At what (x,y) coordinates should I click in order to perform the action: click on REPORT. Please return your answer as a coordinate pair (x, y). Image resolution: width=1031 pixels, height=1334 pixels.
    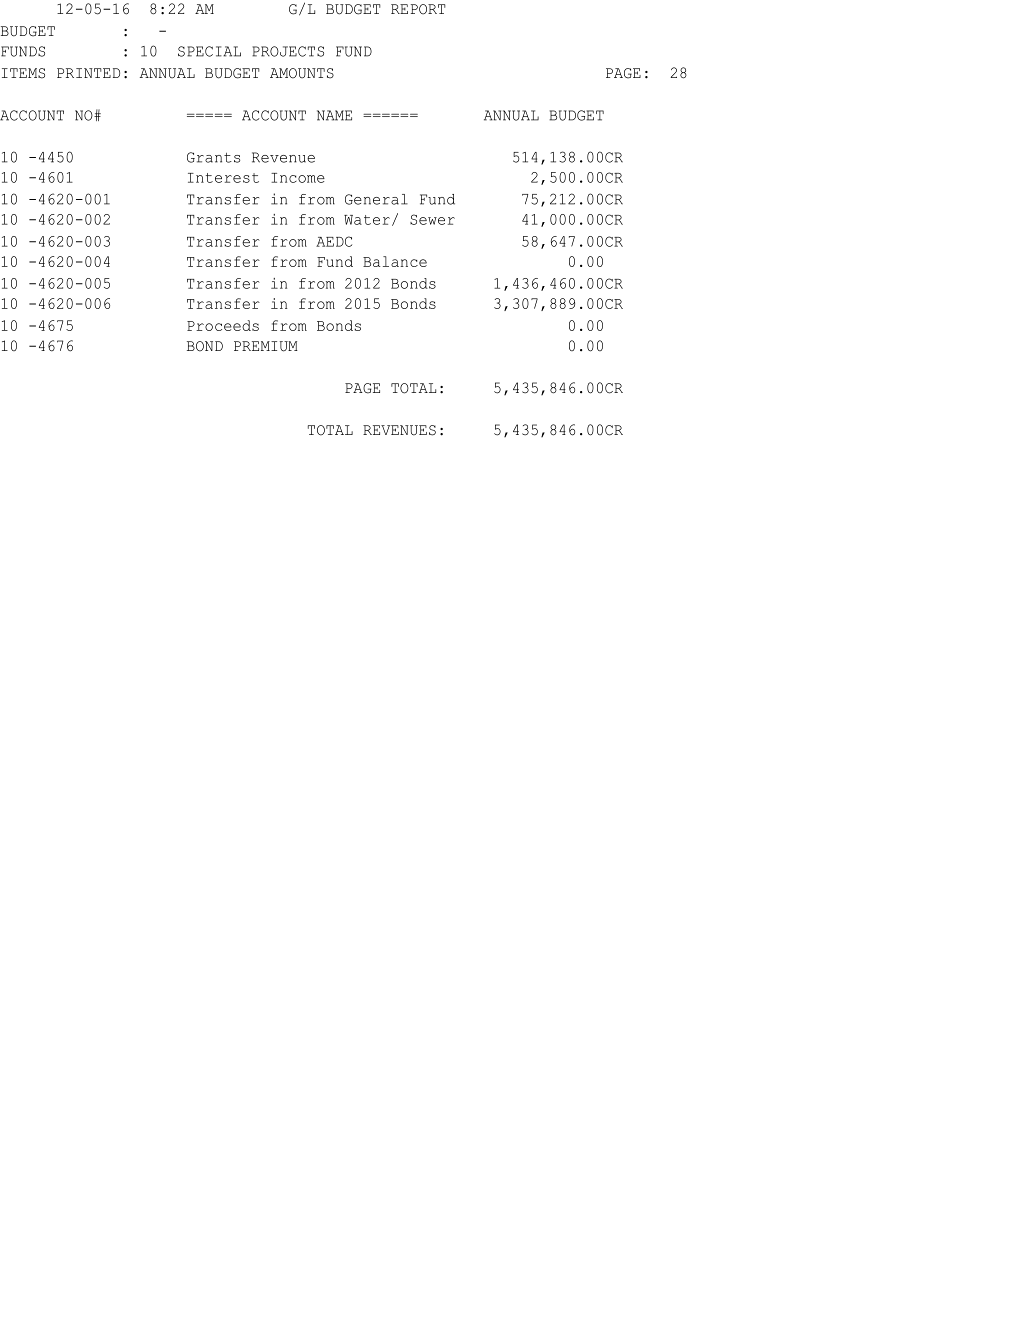
    Looking at the image, I should click on (418, 9).
